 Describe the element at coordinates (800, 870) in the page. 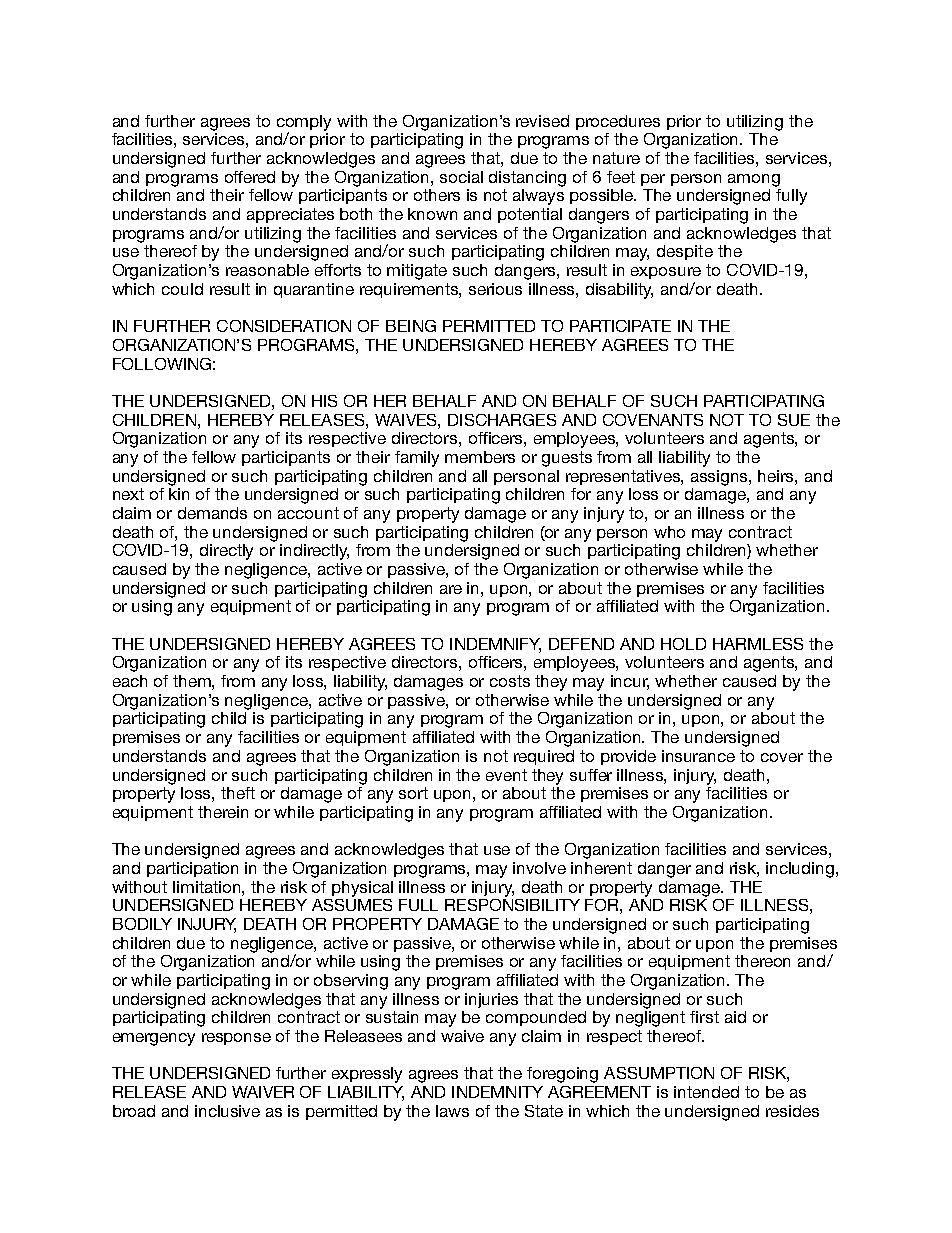

I see `including` at that location.
